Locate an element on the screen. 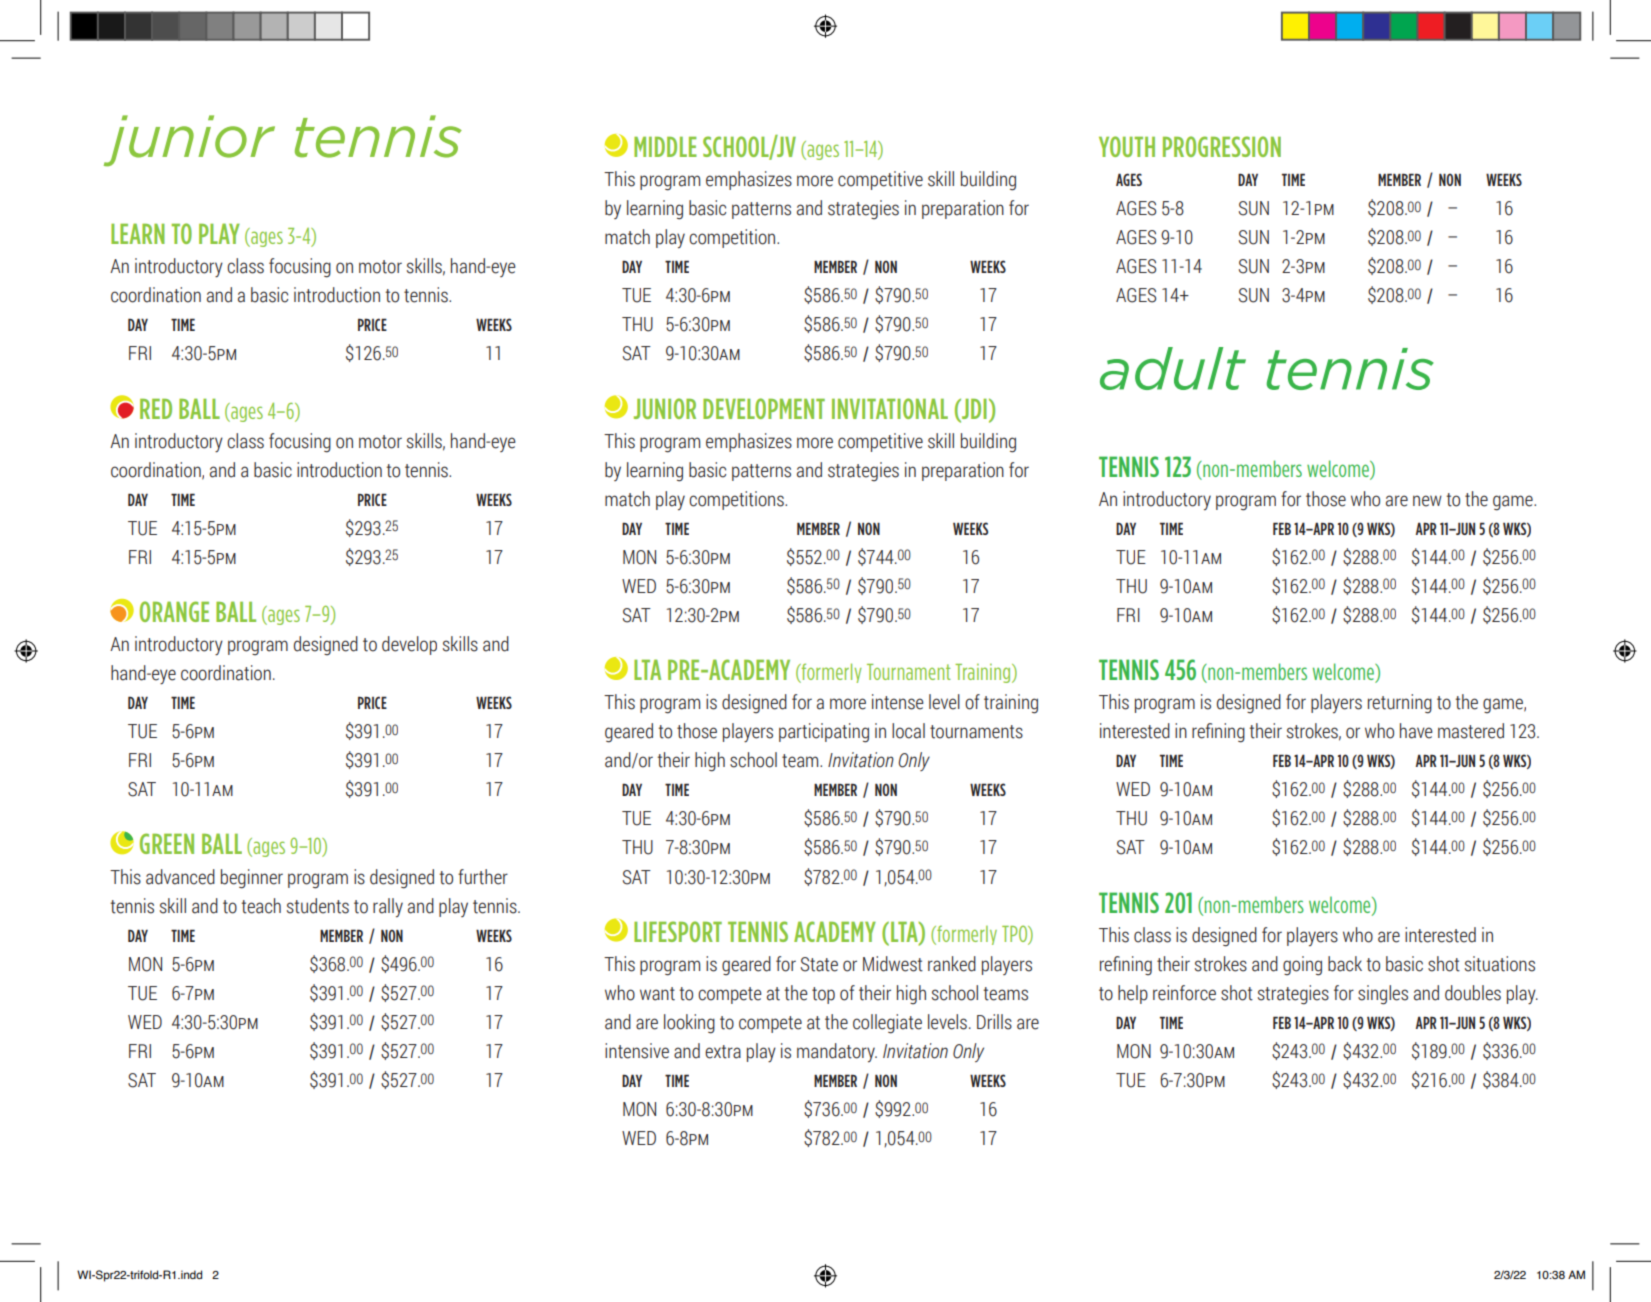 Image resolution: width=1651 pixels, height=1302 pixels. mastered is located at coordinates (1471, 731).
